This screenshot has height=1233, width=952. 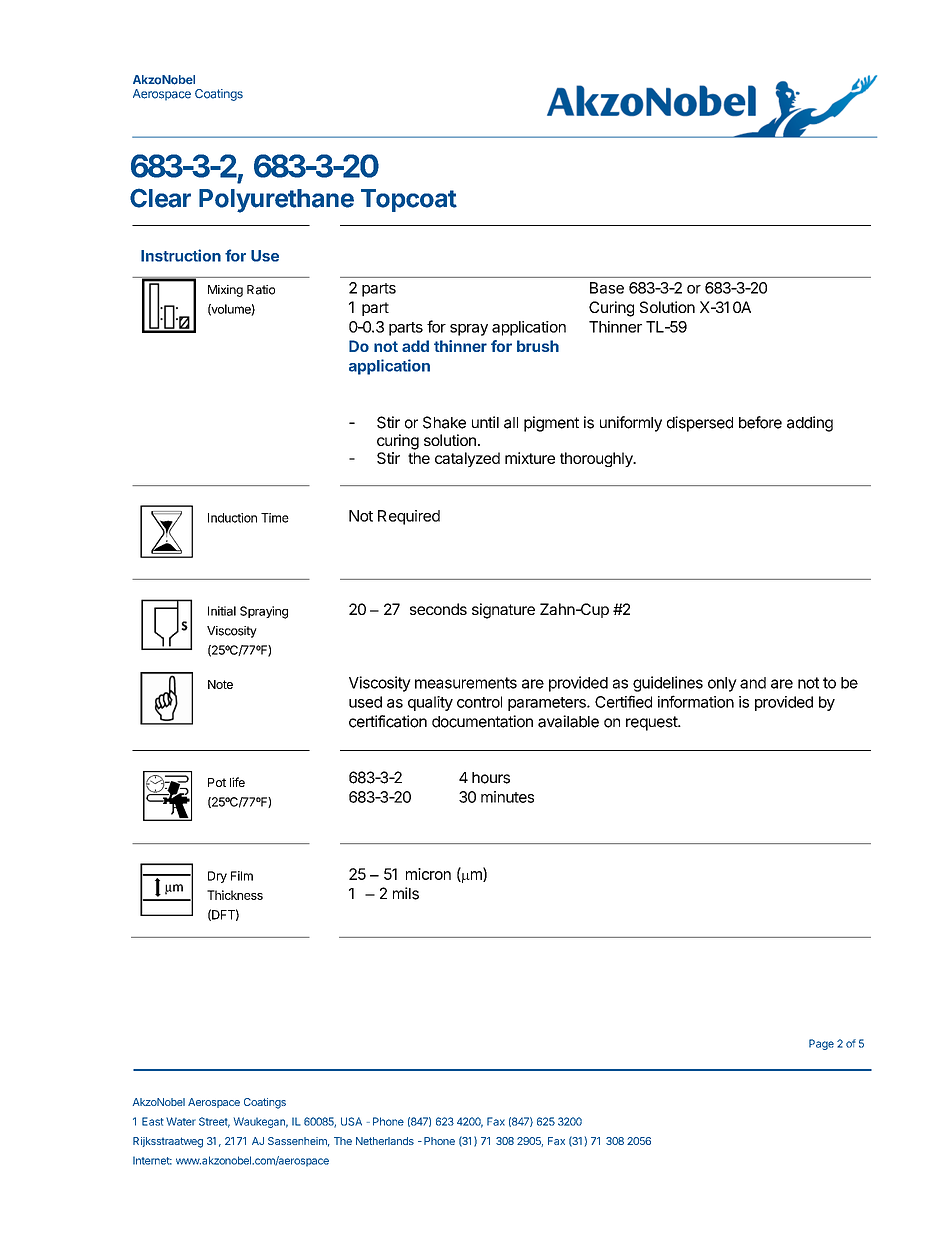 I want to click on Polyurethane, so click(x=276, y=201).
